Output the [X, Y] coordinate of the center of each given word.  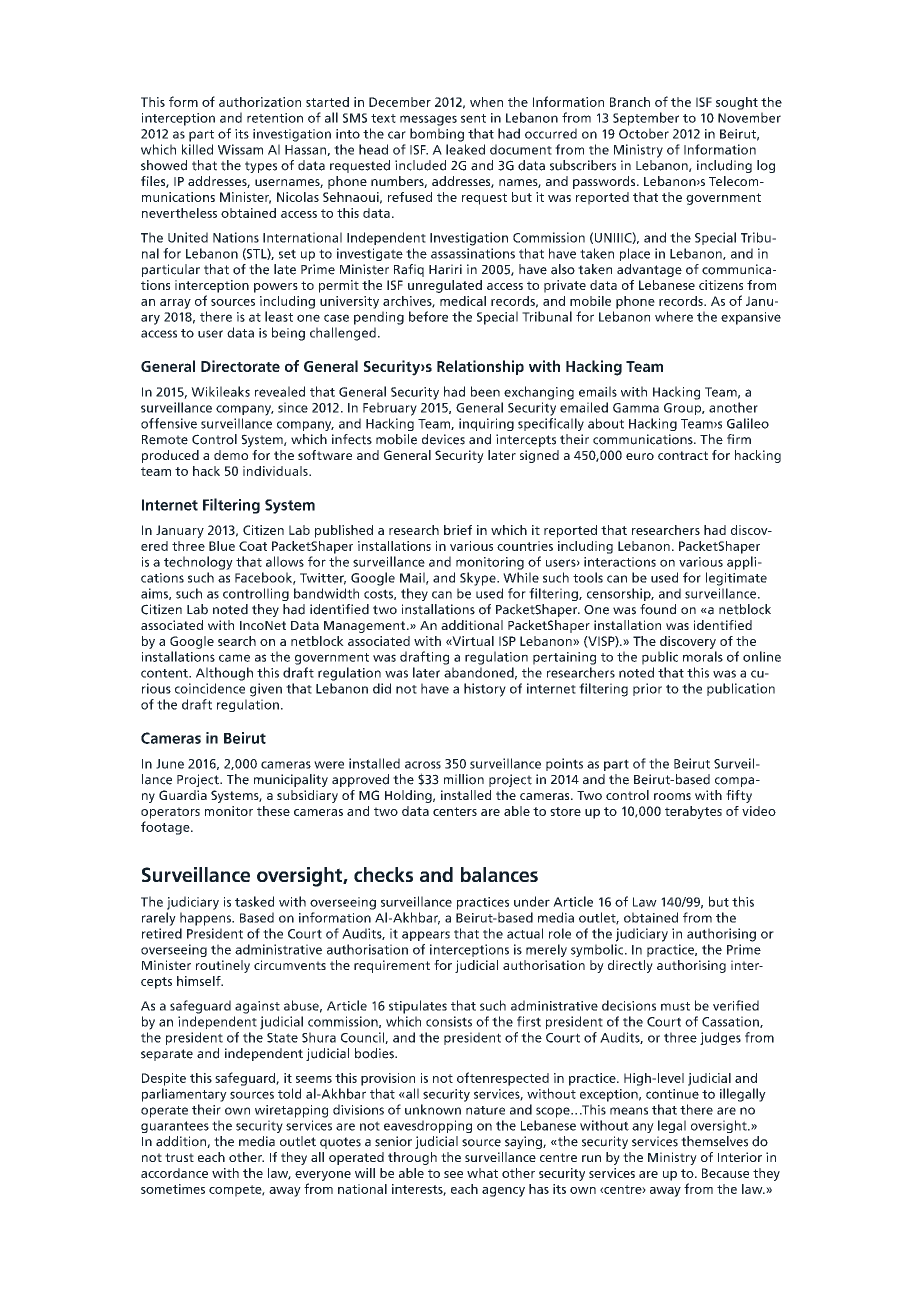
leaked [465, 149]
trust [179, 1157]
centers [455, 811]
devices [443, 439]
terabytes [693, 812]
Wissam [240, 149]
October [644, 133]
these [273, 811]
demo [231, 455]
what [482, 1173]
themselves [714, 1141]
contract [683, 455]
